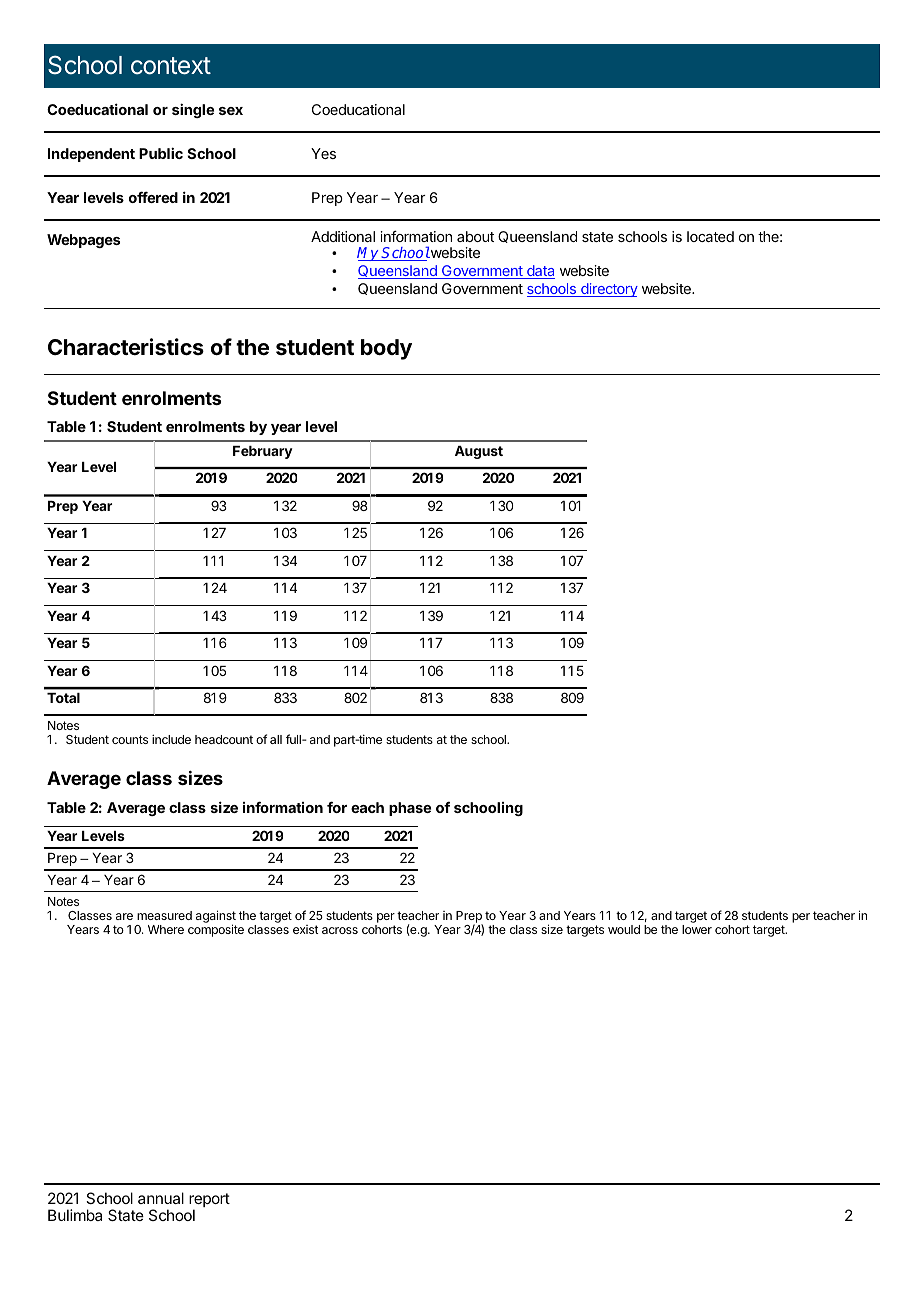 The height and width of the image is (1308, 924). What do you see at coordinates (209, 1201) in the image?
I see `report` at bounding box center [209, 1201].
